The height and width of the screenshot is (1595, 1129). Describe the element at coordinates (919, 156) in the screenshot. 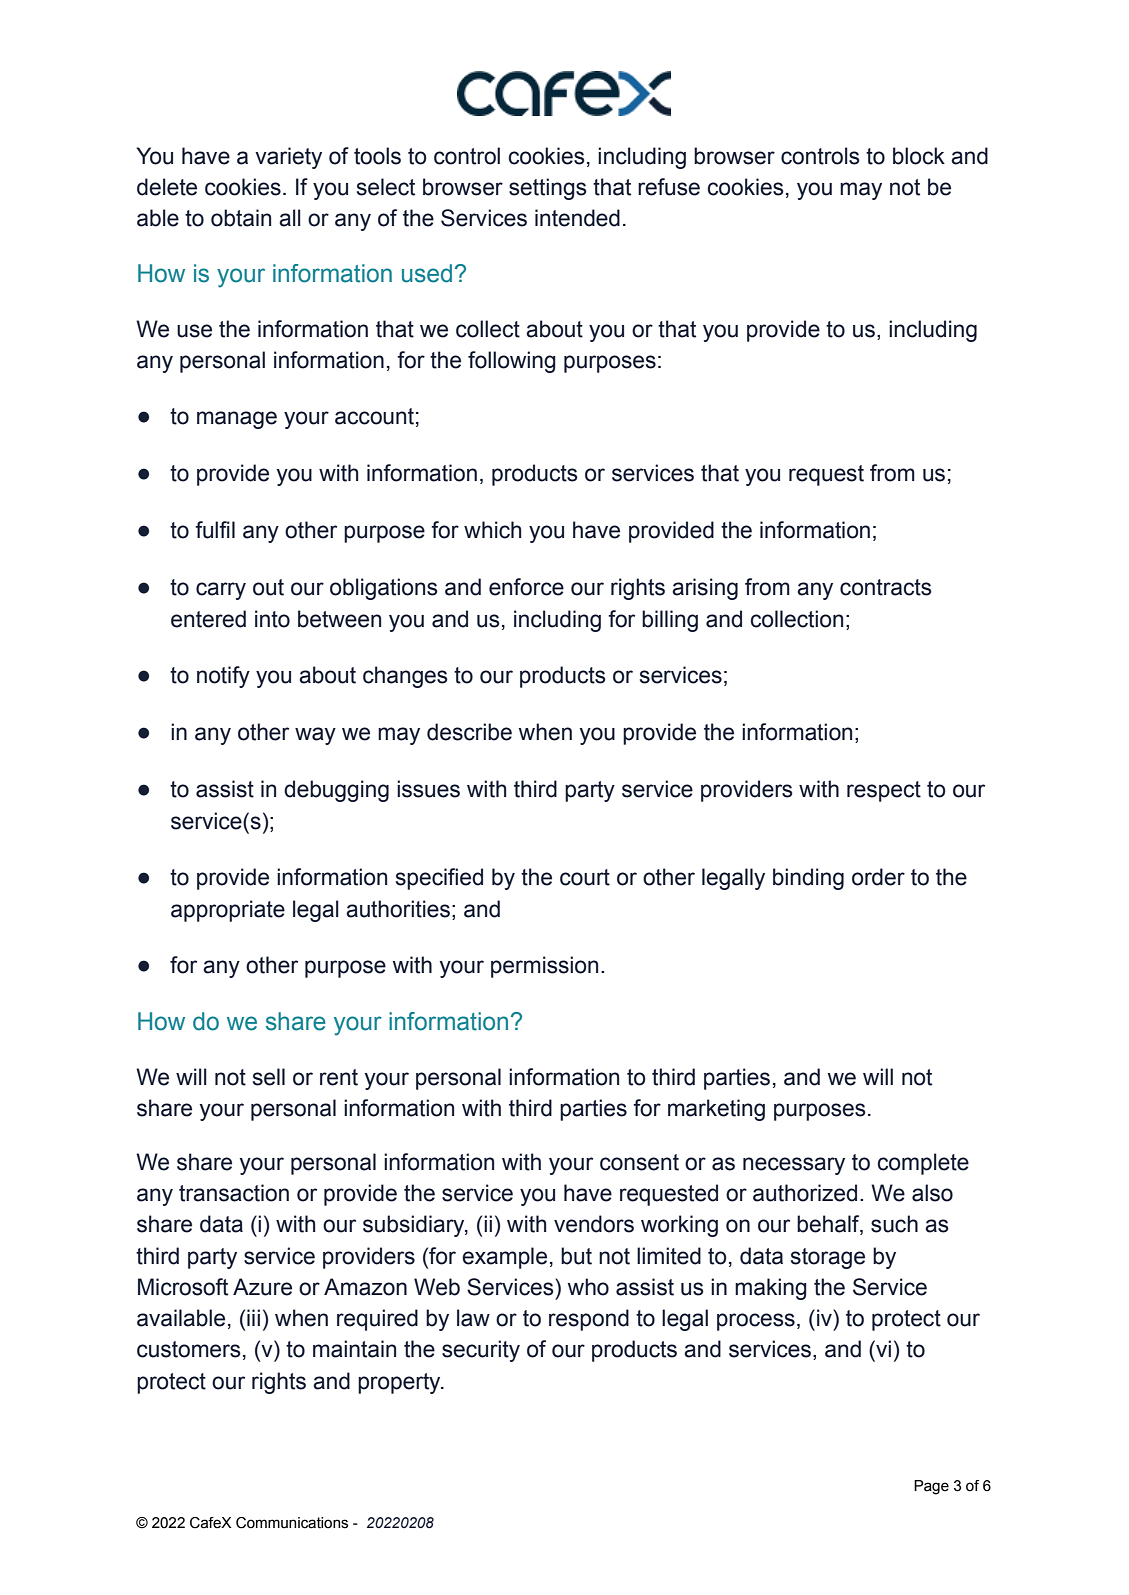

I see `block` at that location.
